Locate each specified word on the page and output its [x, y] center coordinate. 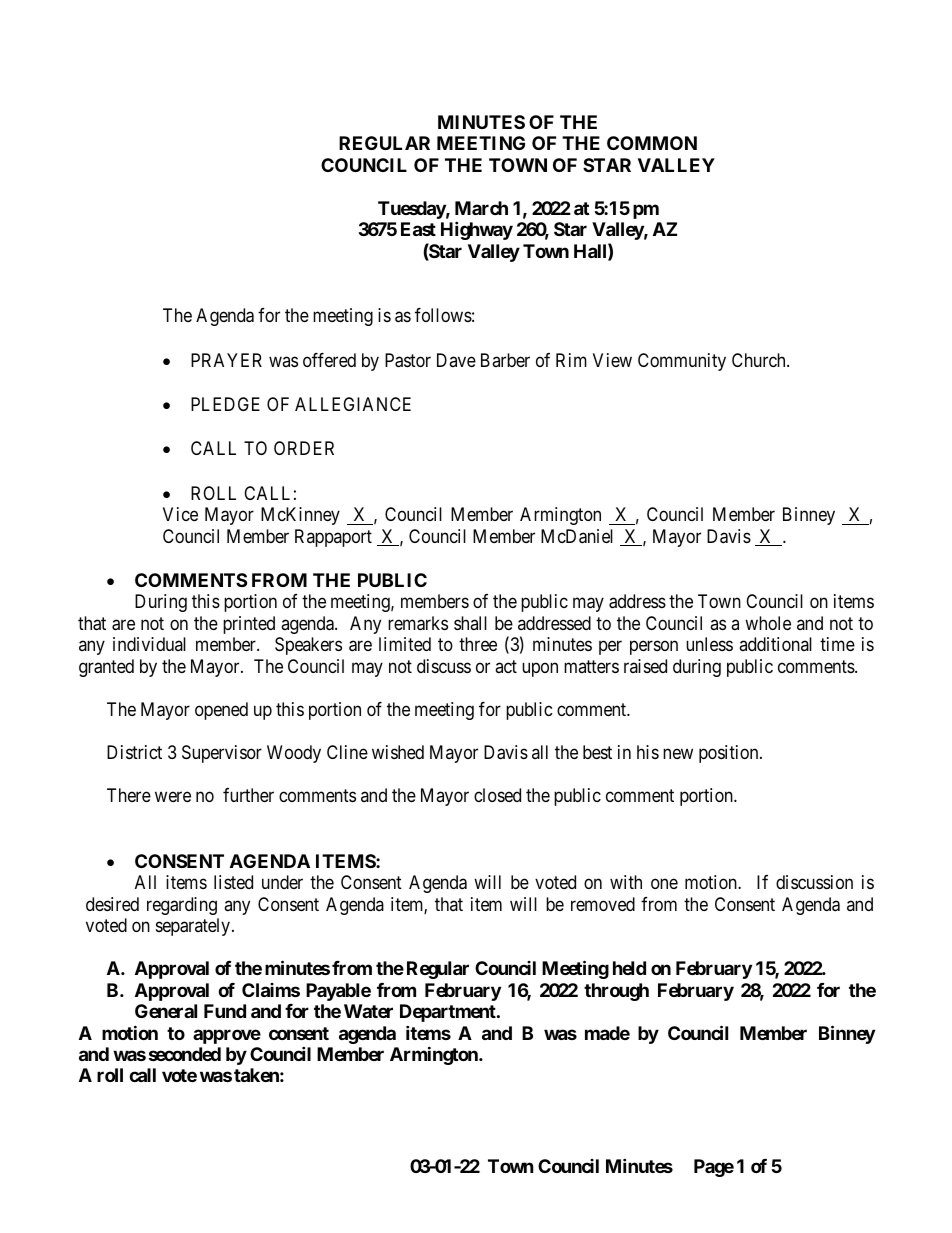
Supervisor [222, 754]
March [481, 208]
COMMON [652, 143]
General [166, 1011]
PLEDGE [225, 404]
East [418, 229]
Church [760, 360]
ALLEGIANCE [353, 404]
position [730, 754]
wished [398, 752]
